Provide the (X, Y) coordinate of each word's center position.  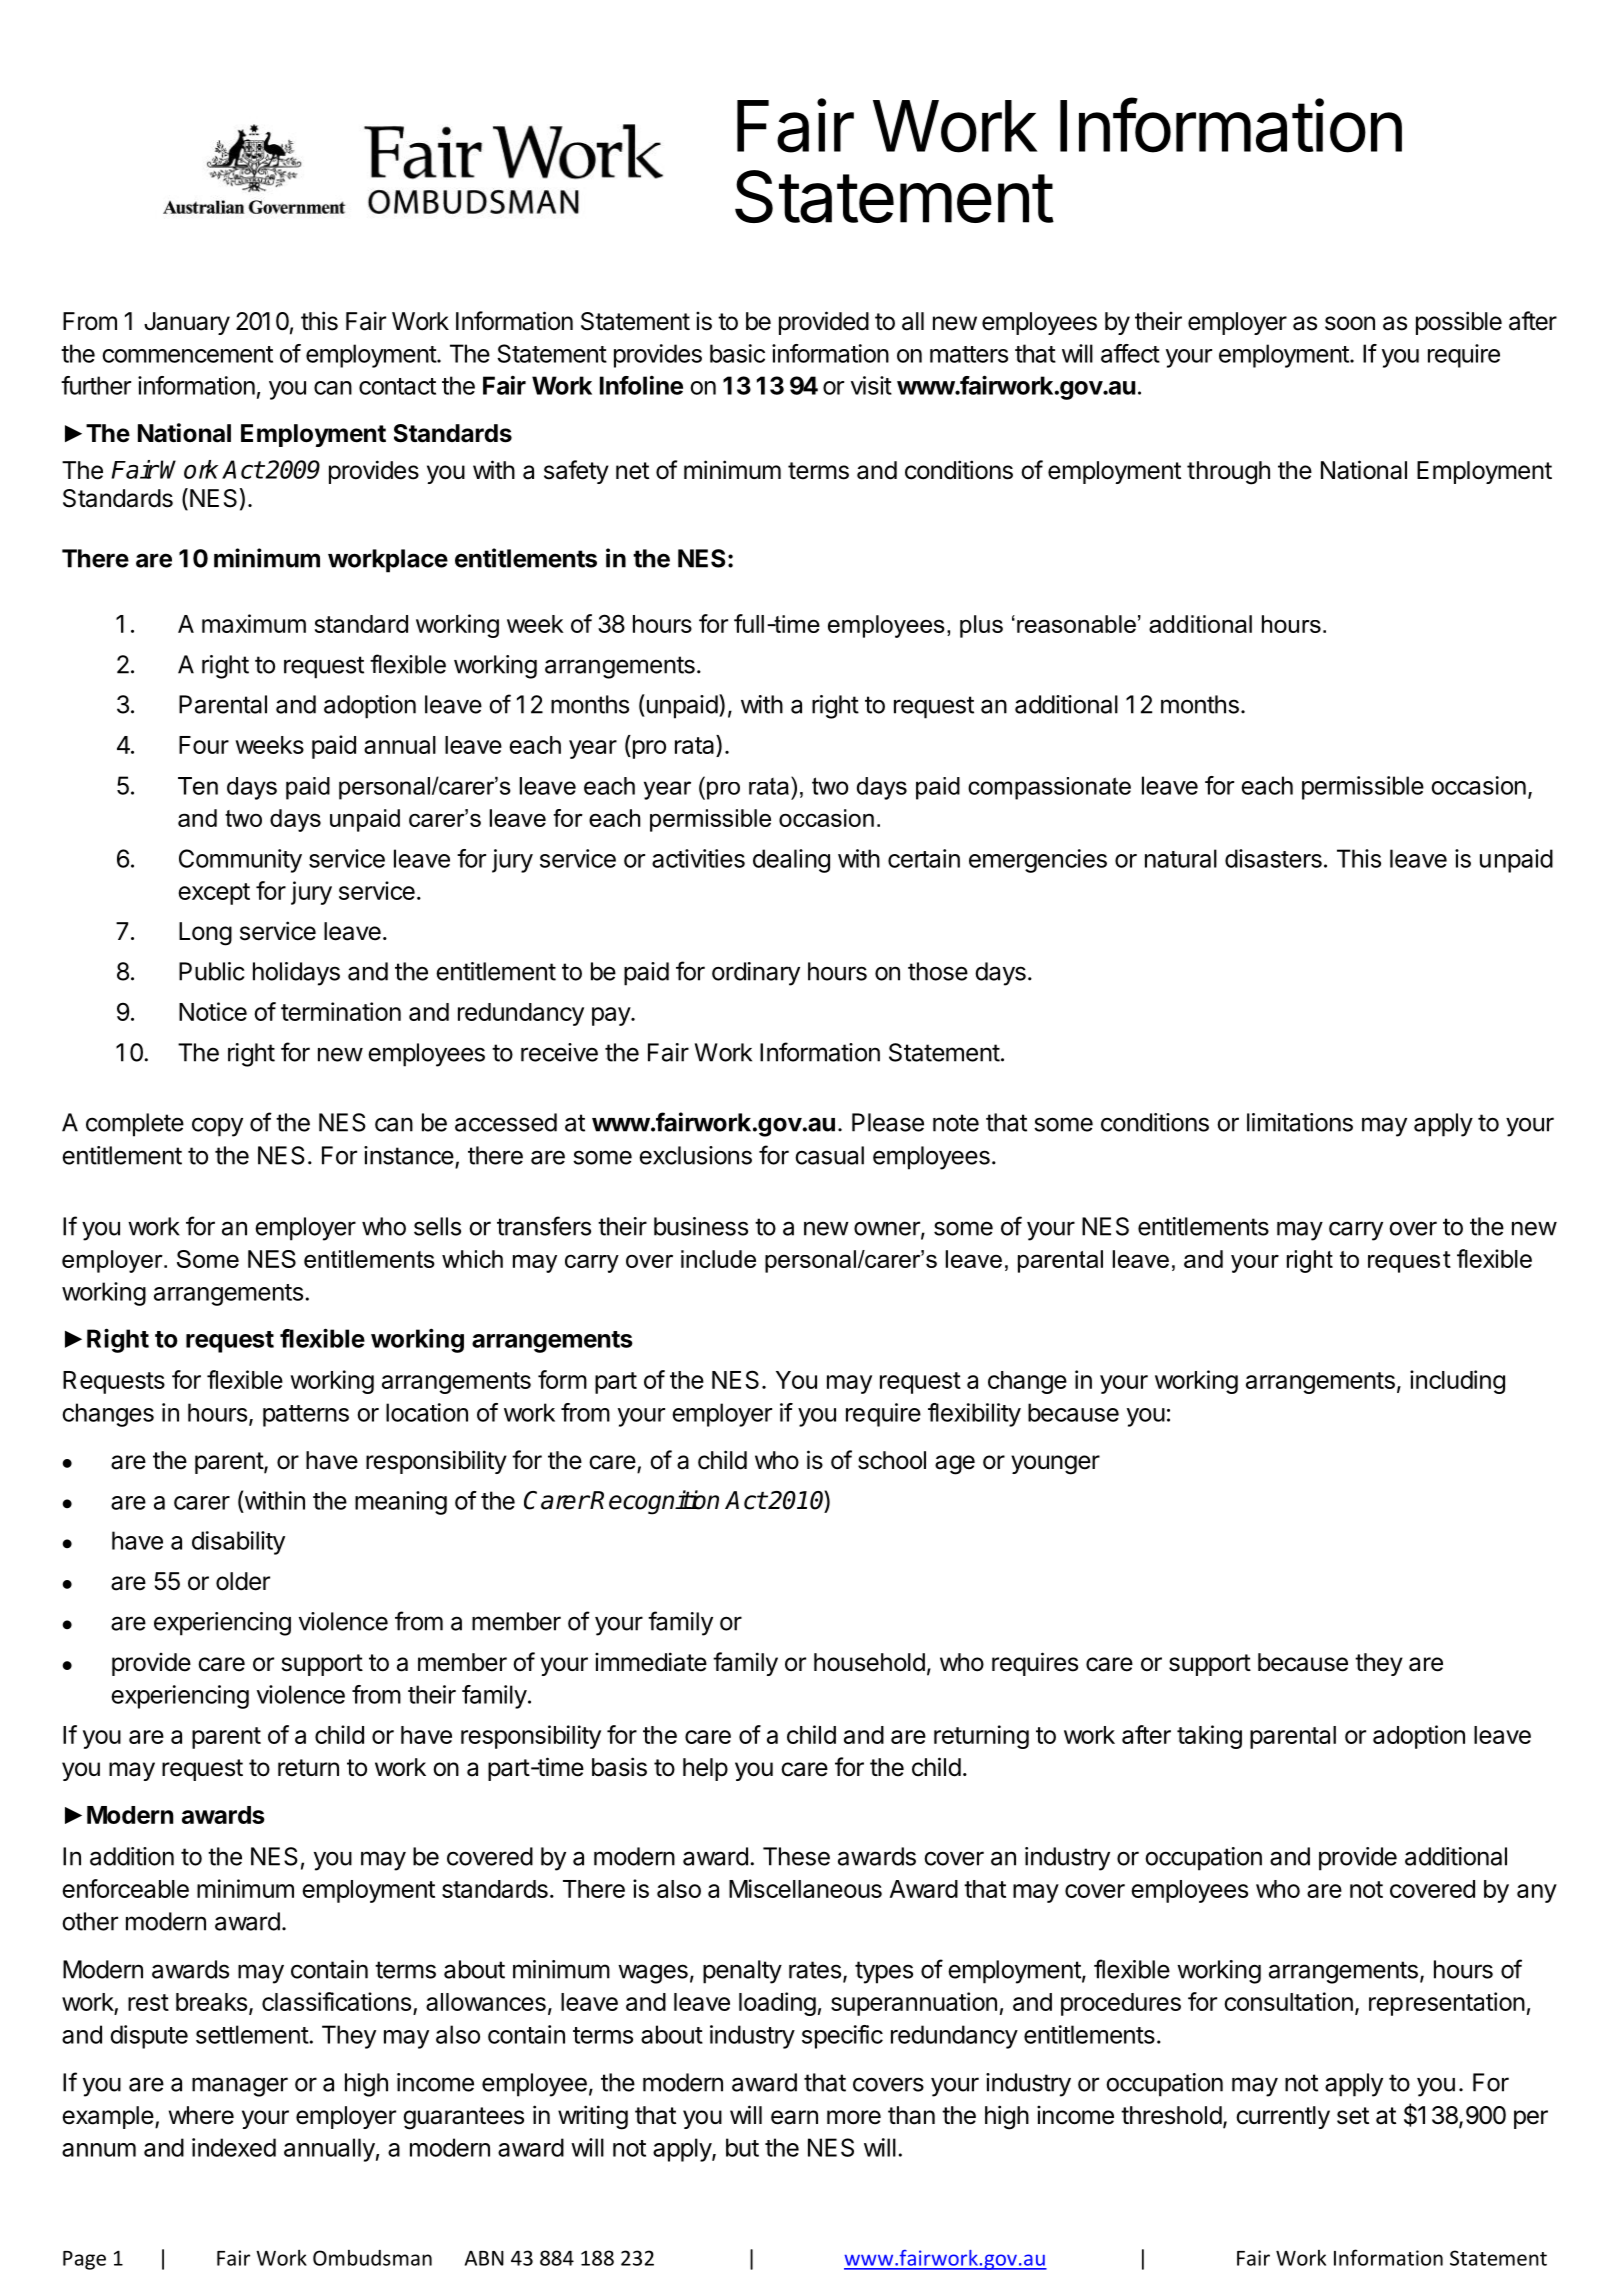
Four (204, 745)
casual (829, 1155)
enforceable (125, 1888)
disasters (1273, 858)
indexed (234, 2147)
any (1537, 1893)
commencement (187, 354)
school (892, 1460)
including (1457, 1382)
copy (217, 1127)
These (796, 1856)
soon (1350, 323)
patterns (306, 1416)
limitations (1300, 1122)
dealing (791, 861)
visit (871, 385)
